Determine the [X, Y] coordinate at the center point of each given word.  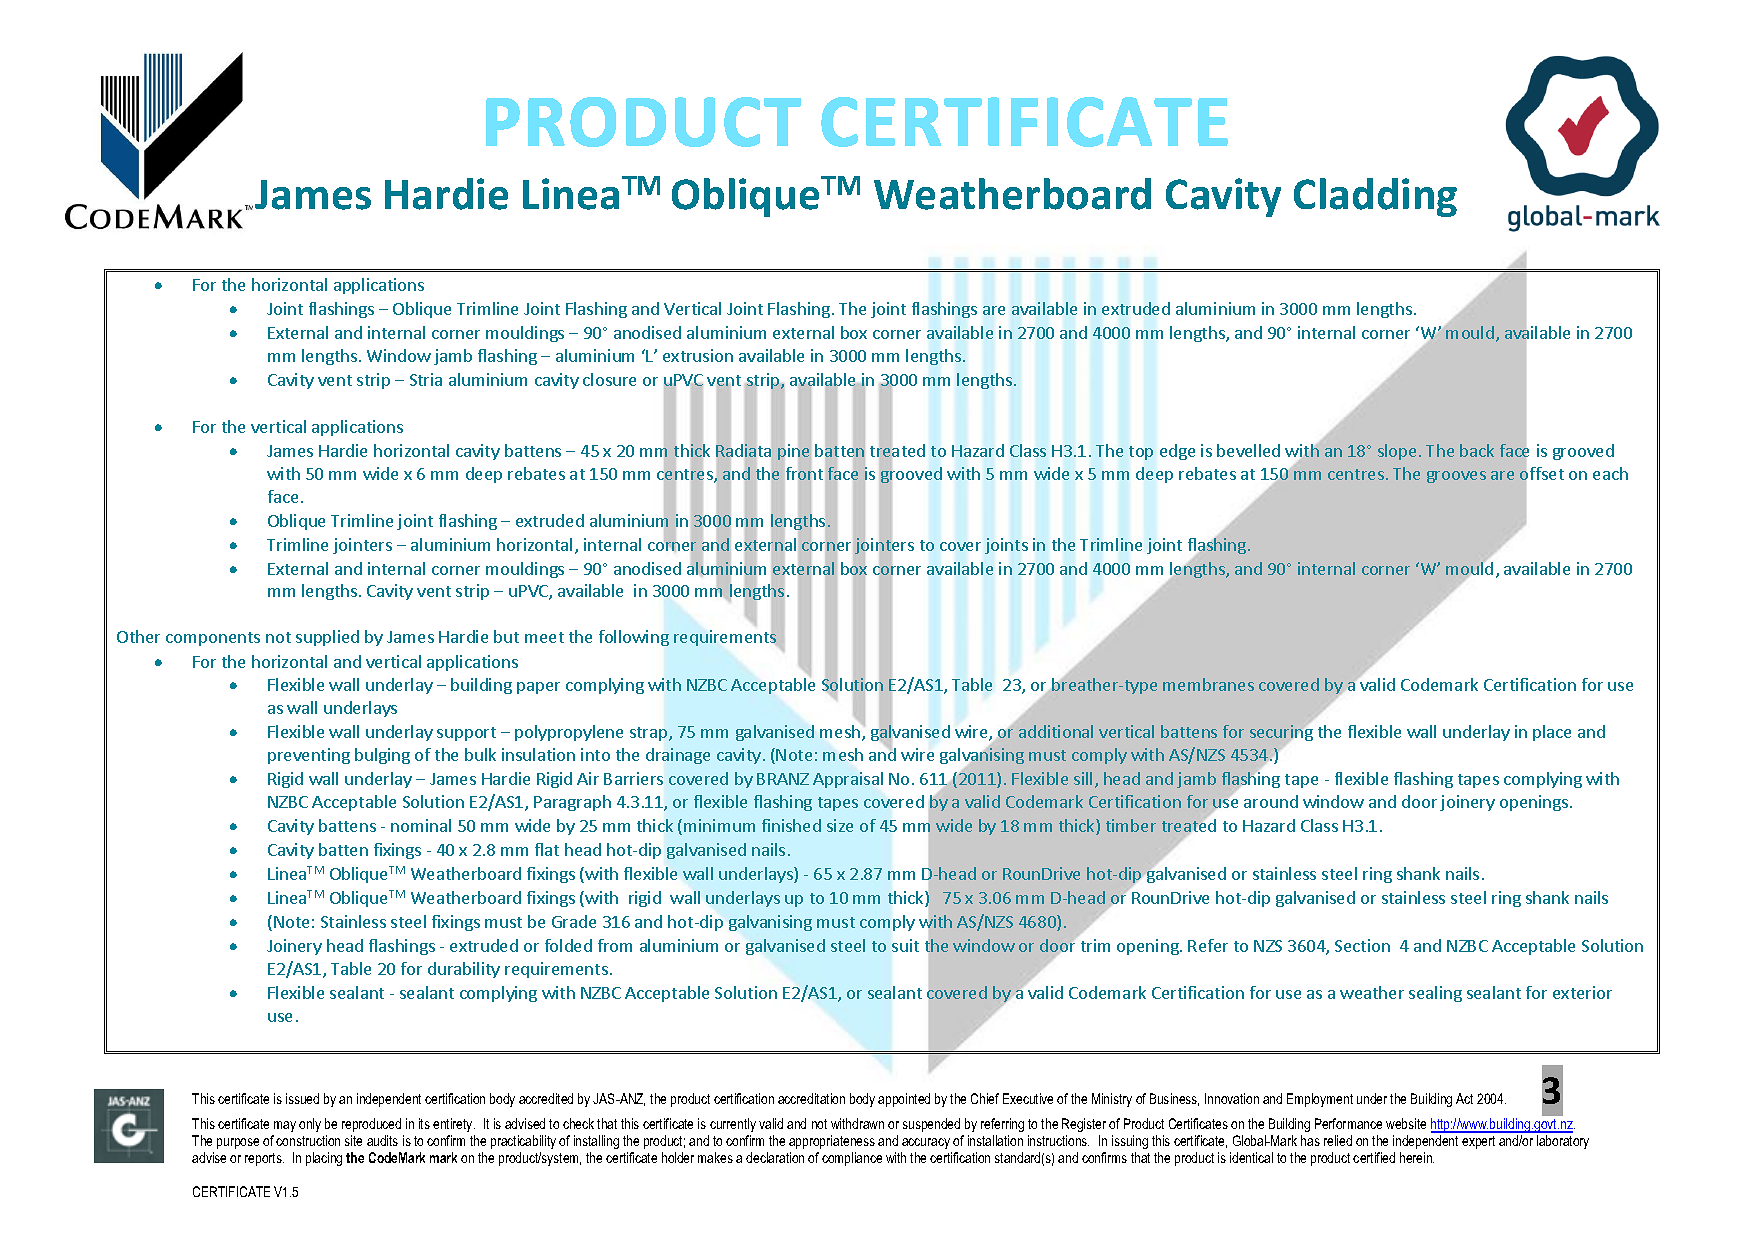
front [804, 474]
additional [1056, 731]
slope [1399, 452]
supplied [327, 638]
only [310, 1125]
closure [609, 379]
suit [905, 945]
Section [1362, 945]
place [1552, 733]
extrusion [698, 355]
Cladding [1375, 197]
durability [464, 970]
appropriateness [832, 1142]
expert [1478, 1142]
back [1477, 450]
